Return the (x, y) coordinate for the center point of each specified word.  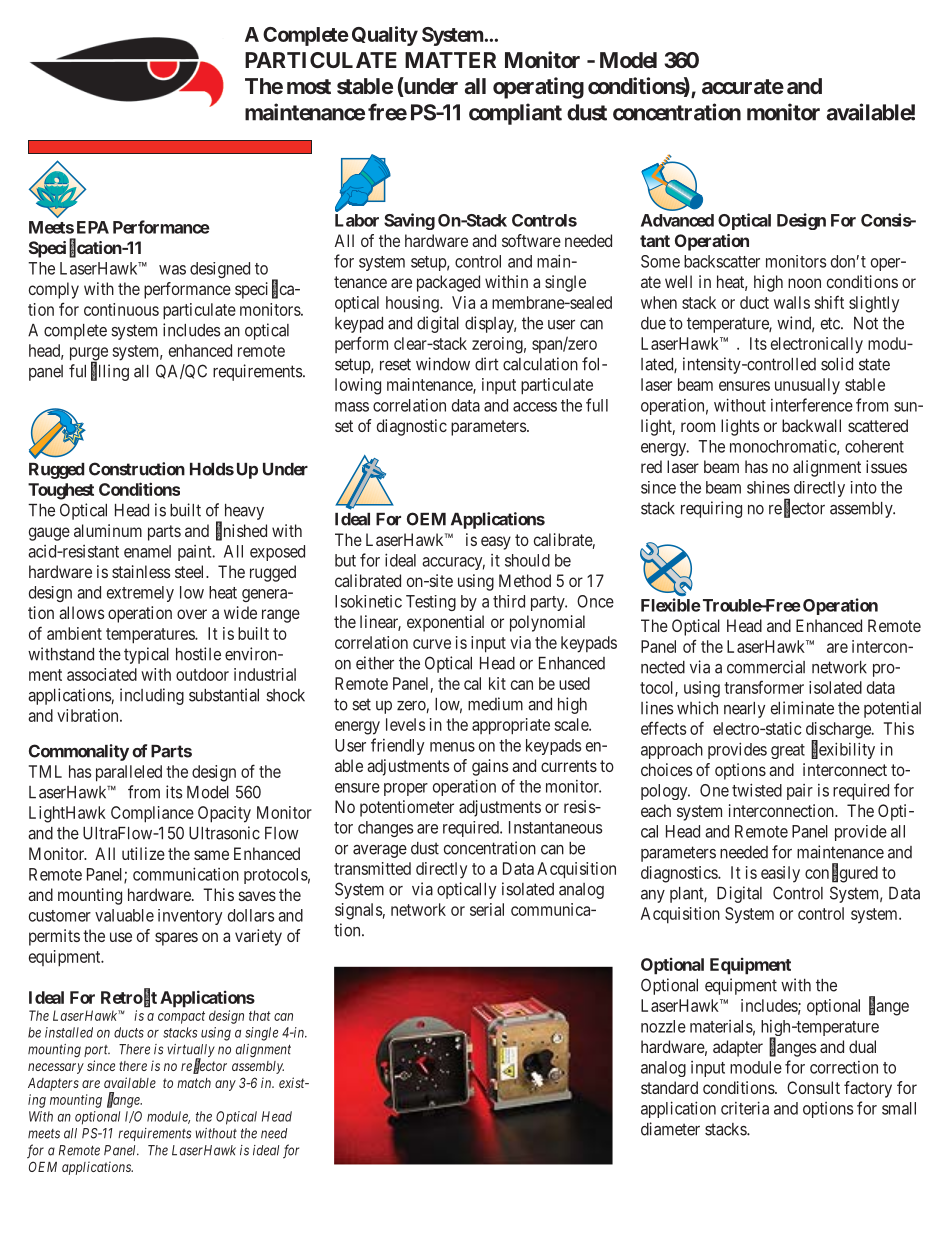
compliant (515, 114)
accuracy (453, 563)
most (309, 86)
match (194, 1083)
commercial (766, 667)
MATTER (450, 60)
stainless (141, 571)
